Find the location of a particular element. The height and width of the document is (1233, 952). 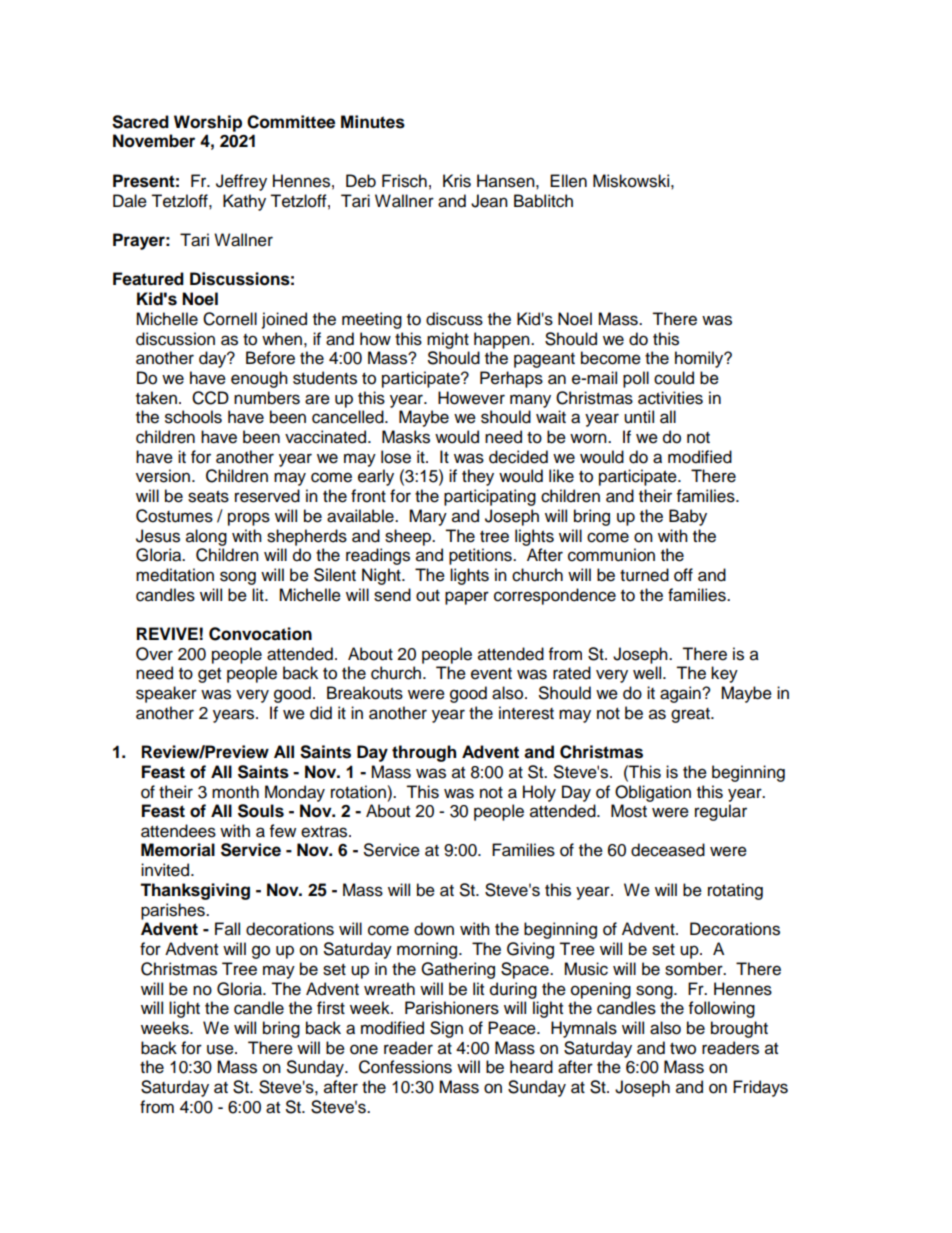

two is located at coordinates (683, 1049).
